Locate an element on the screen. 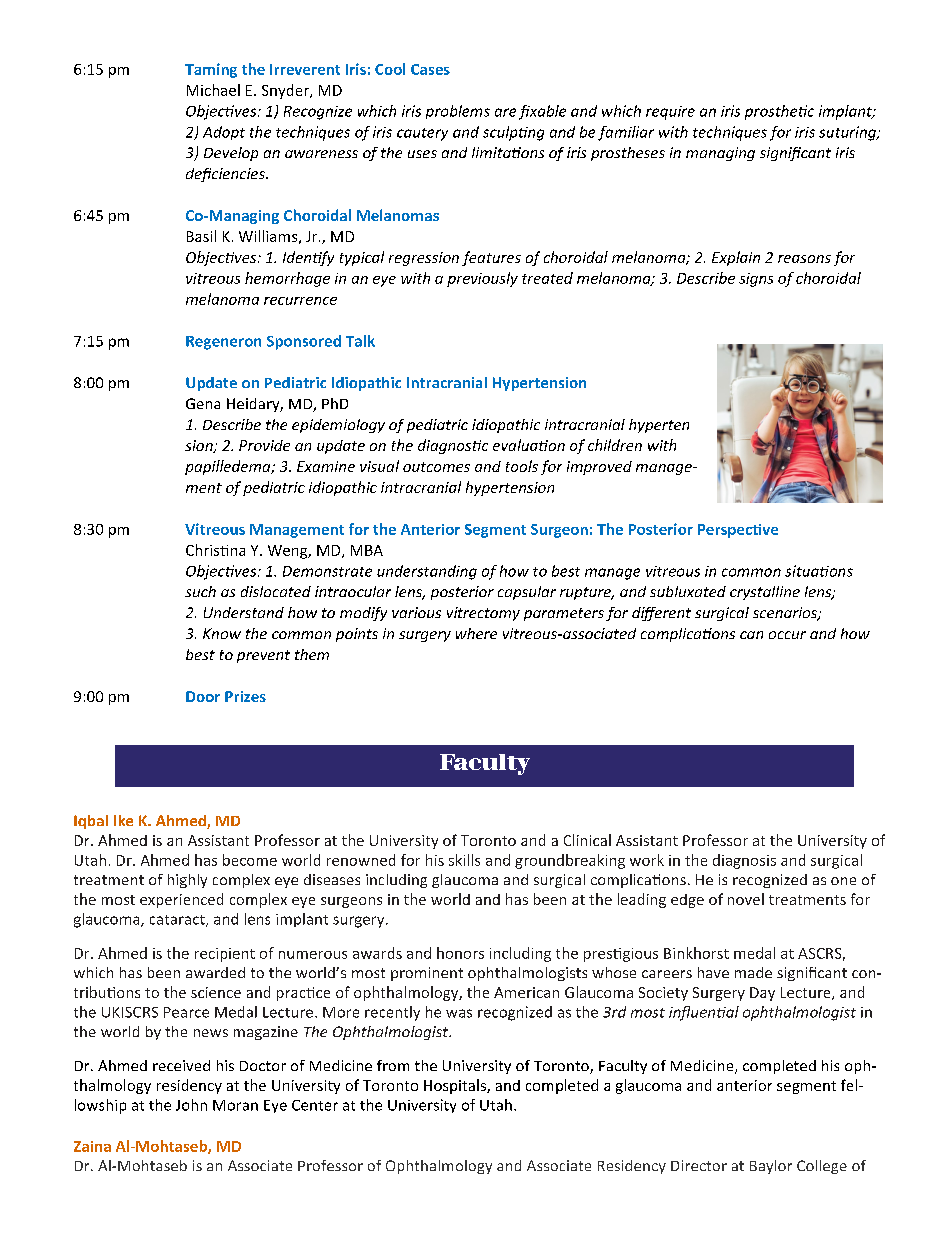  such is located at coordinates (200, 591).
